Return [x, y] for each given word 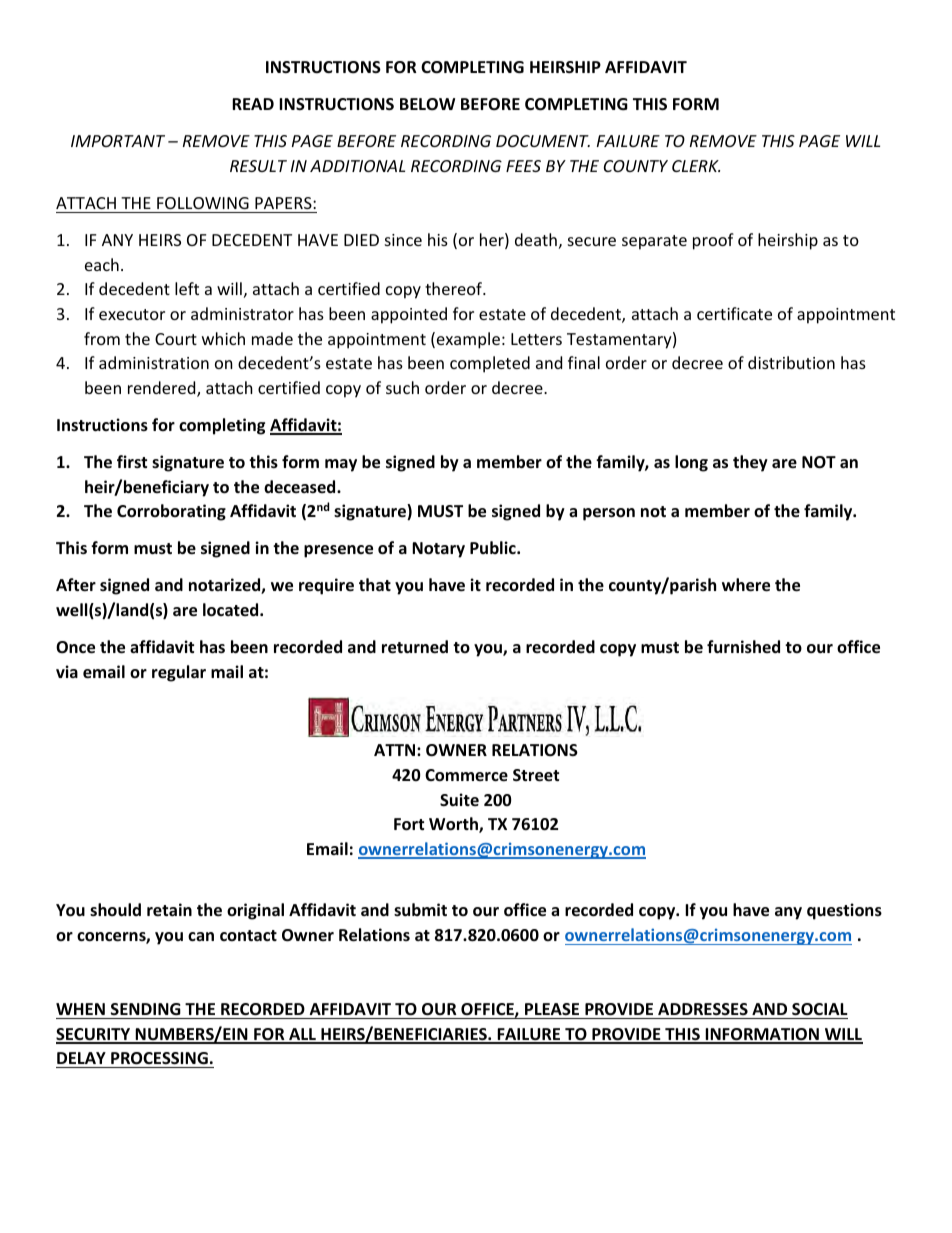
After [76, 585]
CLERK [696, 166]
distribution [791, 362]
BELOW [427, 104]
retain [169, 910]
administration [154, 362]
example [468, 340]
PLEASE [552, 1009]
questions [844, 911]
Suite [459, 799]
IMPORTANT [118, 141]
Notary [438, 550]
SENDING [146, 1009]
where [746, 585]
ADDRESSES [703, 1009]
